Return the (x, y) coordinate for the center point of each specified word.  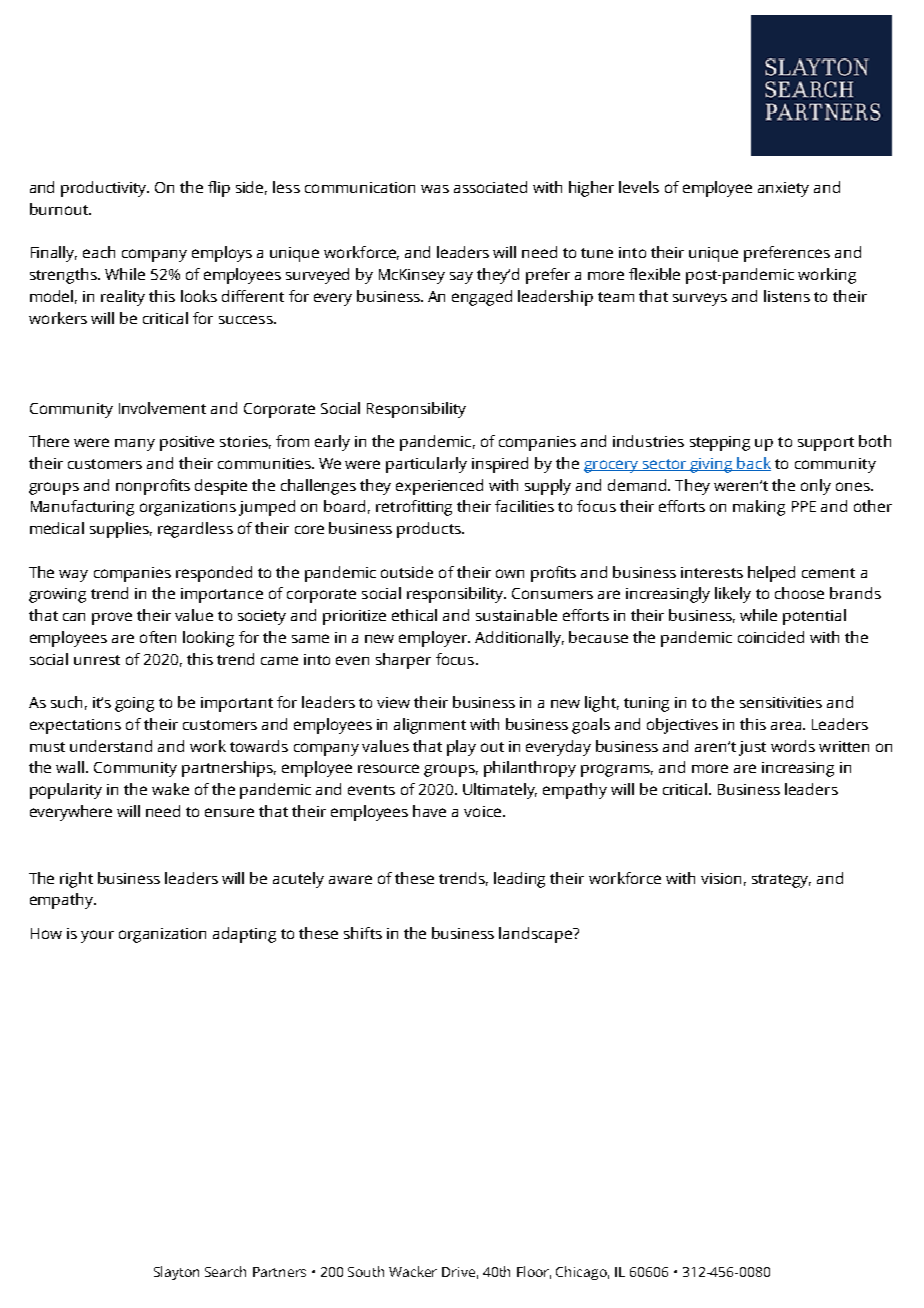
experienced (439, 487)
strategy (781, 881)
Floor (534, 1272)
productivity (105, 189)
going (134, 704)
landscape (536, 935)
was (435, 189)
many (135, 445)
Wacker (413, 1271)
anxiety (783, 189)
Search (225, 1271)
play (461, 748)
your (97, 936)
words (793, 746)
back (753, 464)
